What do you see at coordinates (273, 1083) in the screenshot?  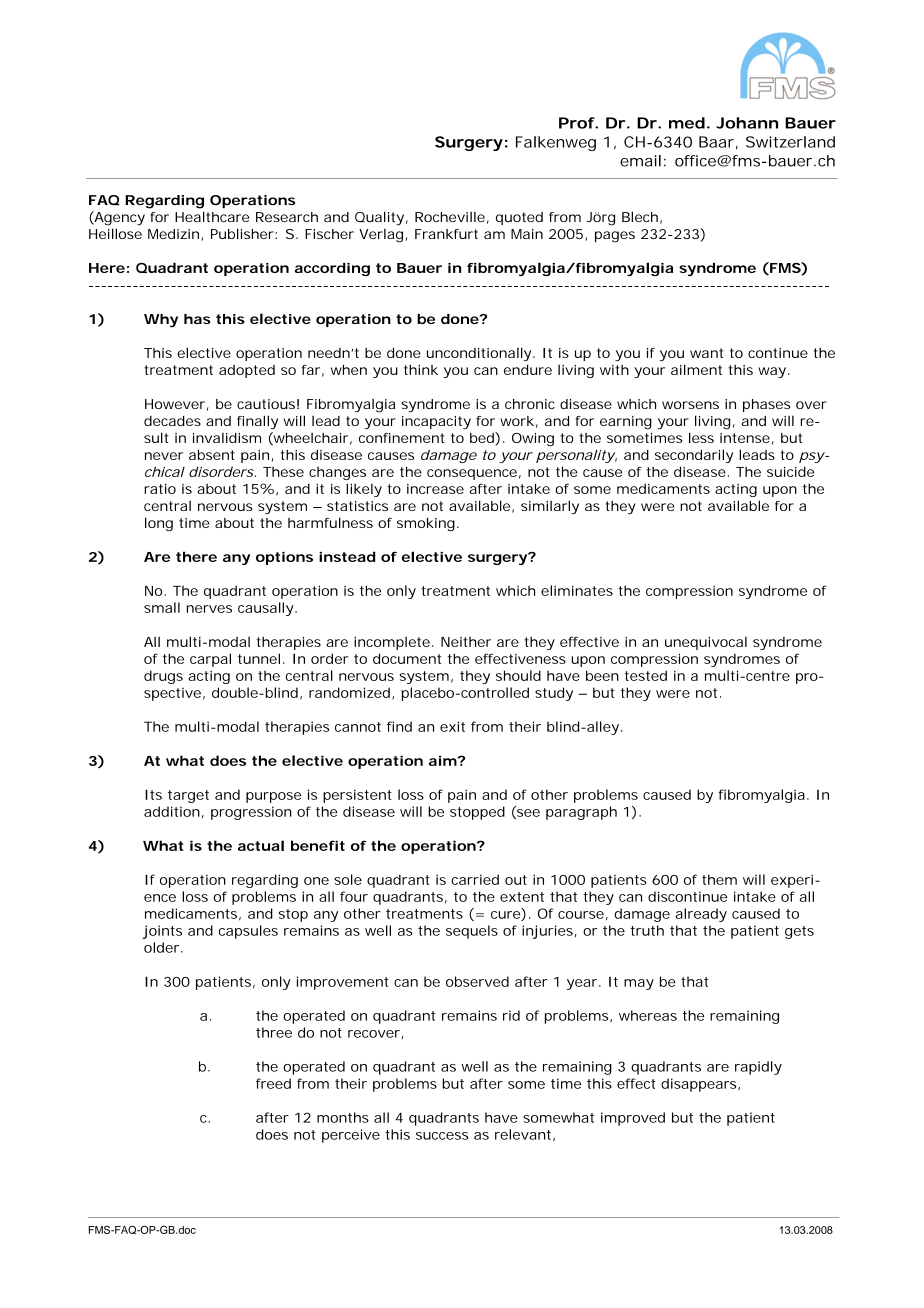 I see `freed` at bounding box center [273, 1083].
